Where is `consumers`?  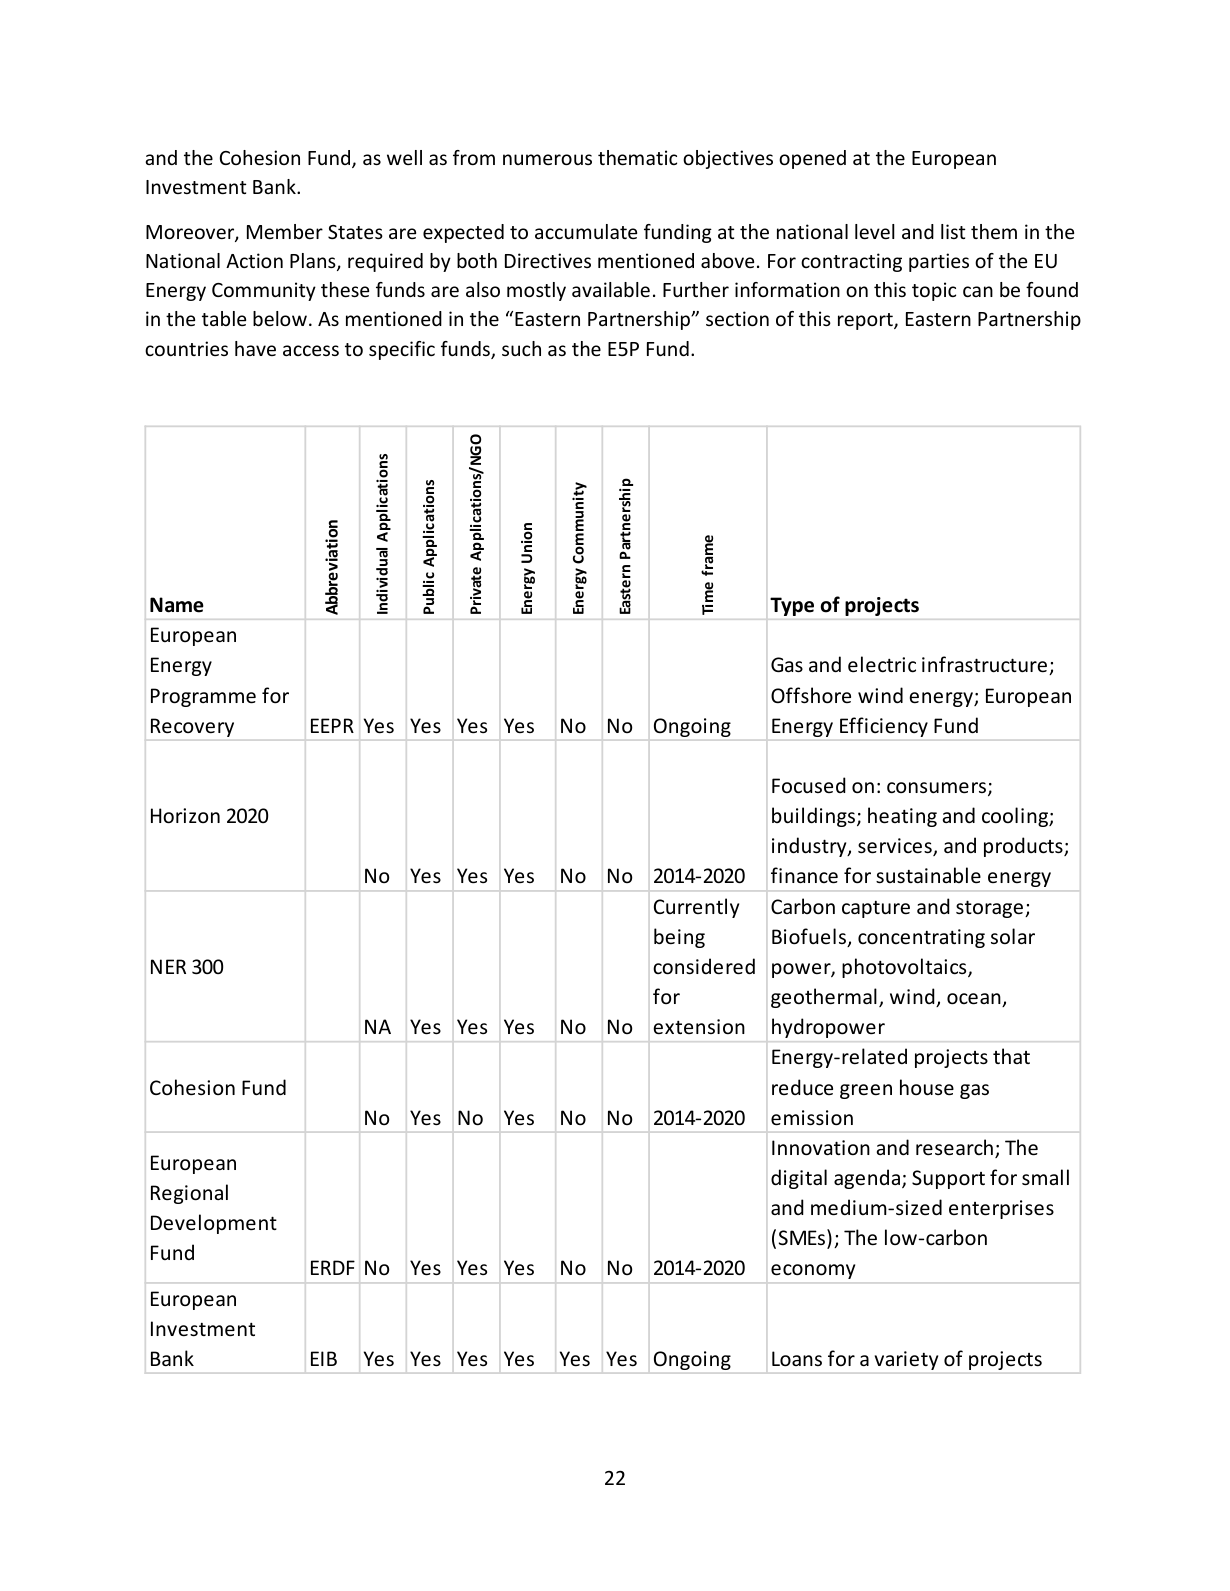
consumers is located at coordinates (936, 788).
